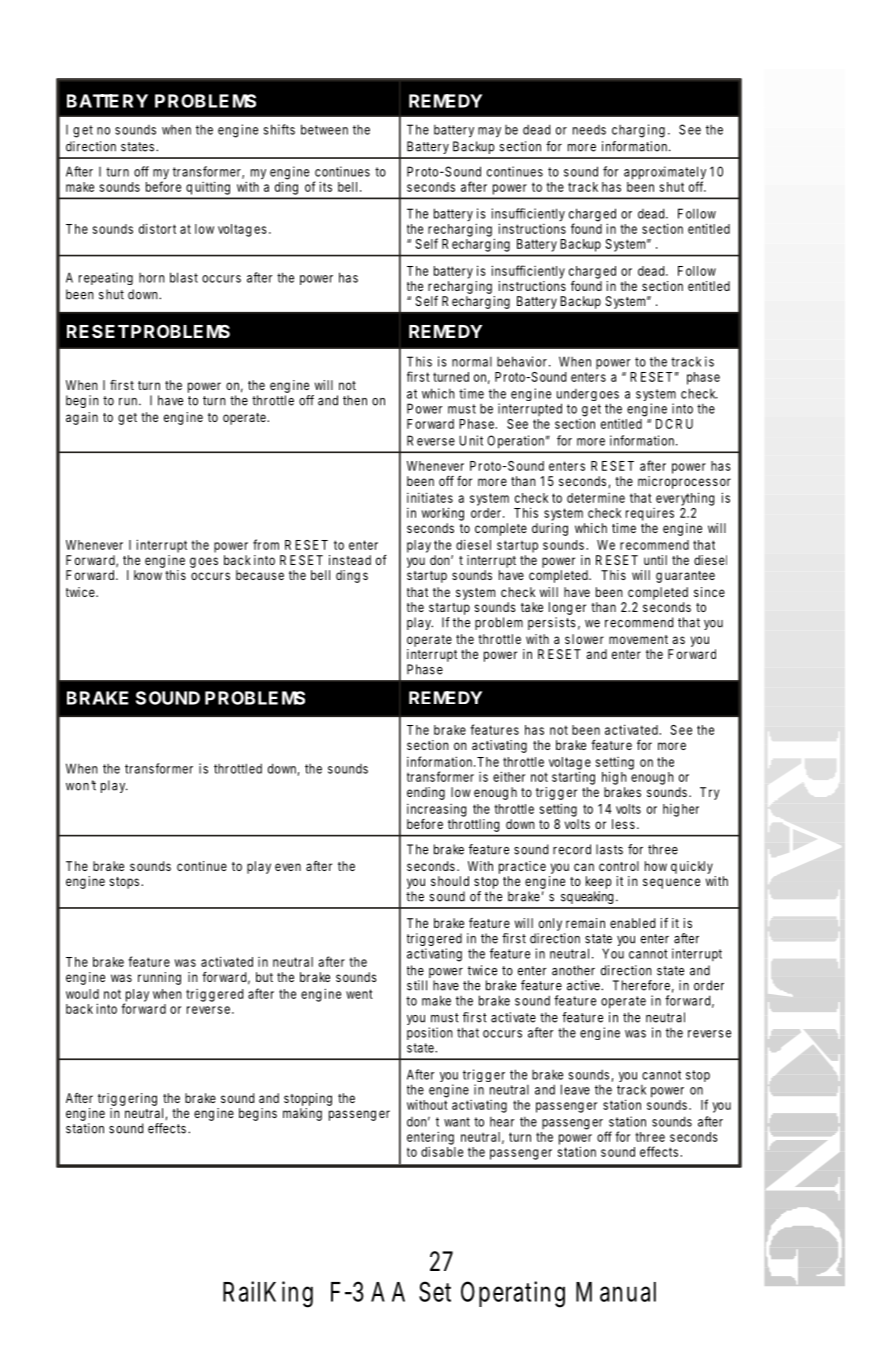 This page has height=1372, width=887. Describe the element at coordinates (417, 985) in the page. I see `still` at that location.
